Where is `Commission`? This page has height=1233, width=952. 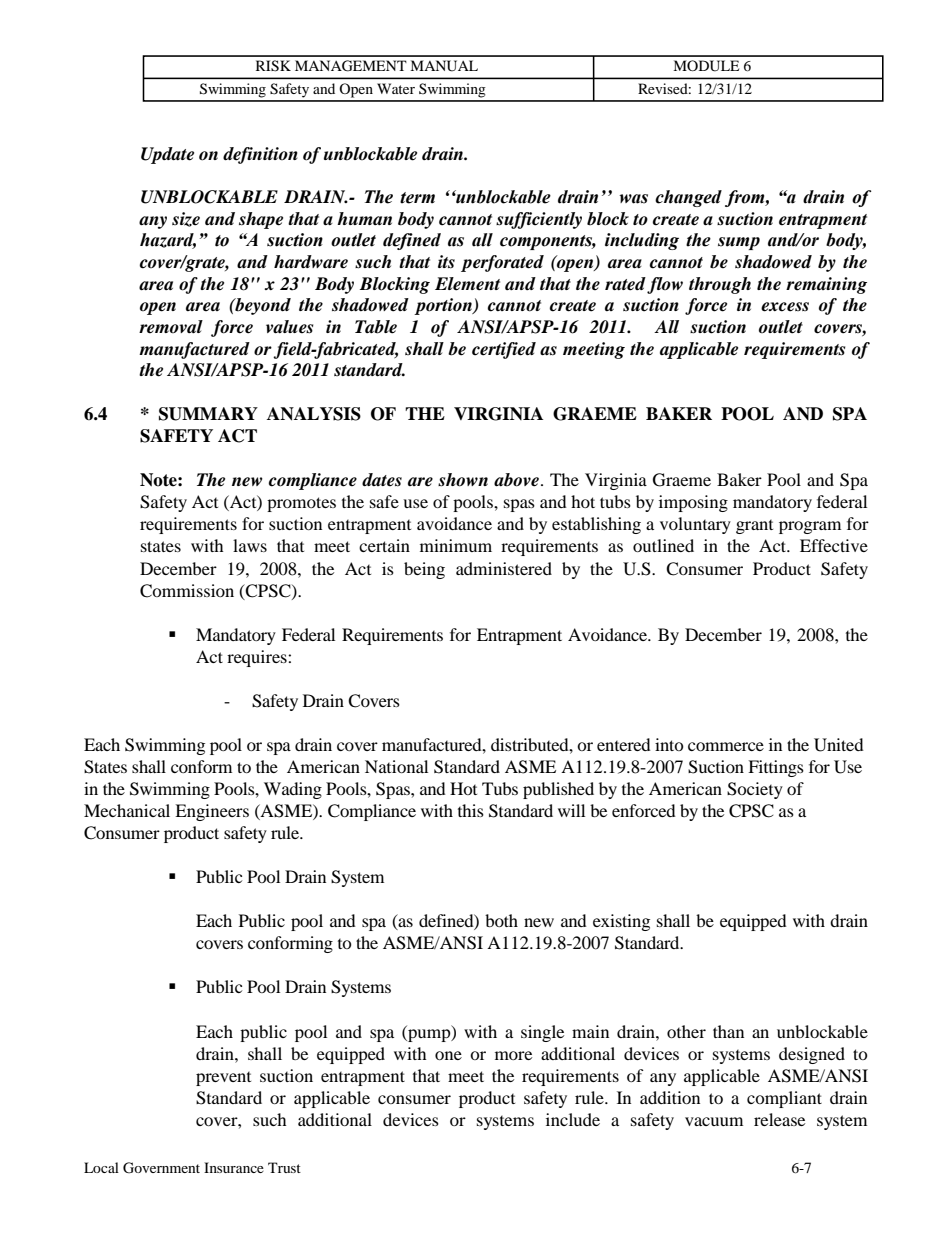
Commission is located at coordinates (187, 591).
